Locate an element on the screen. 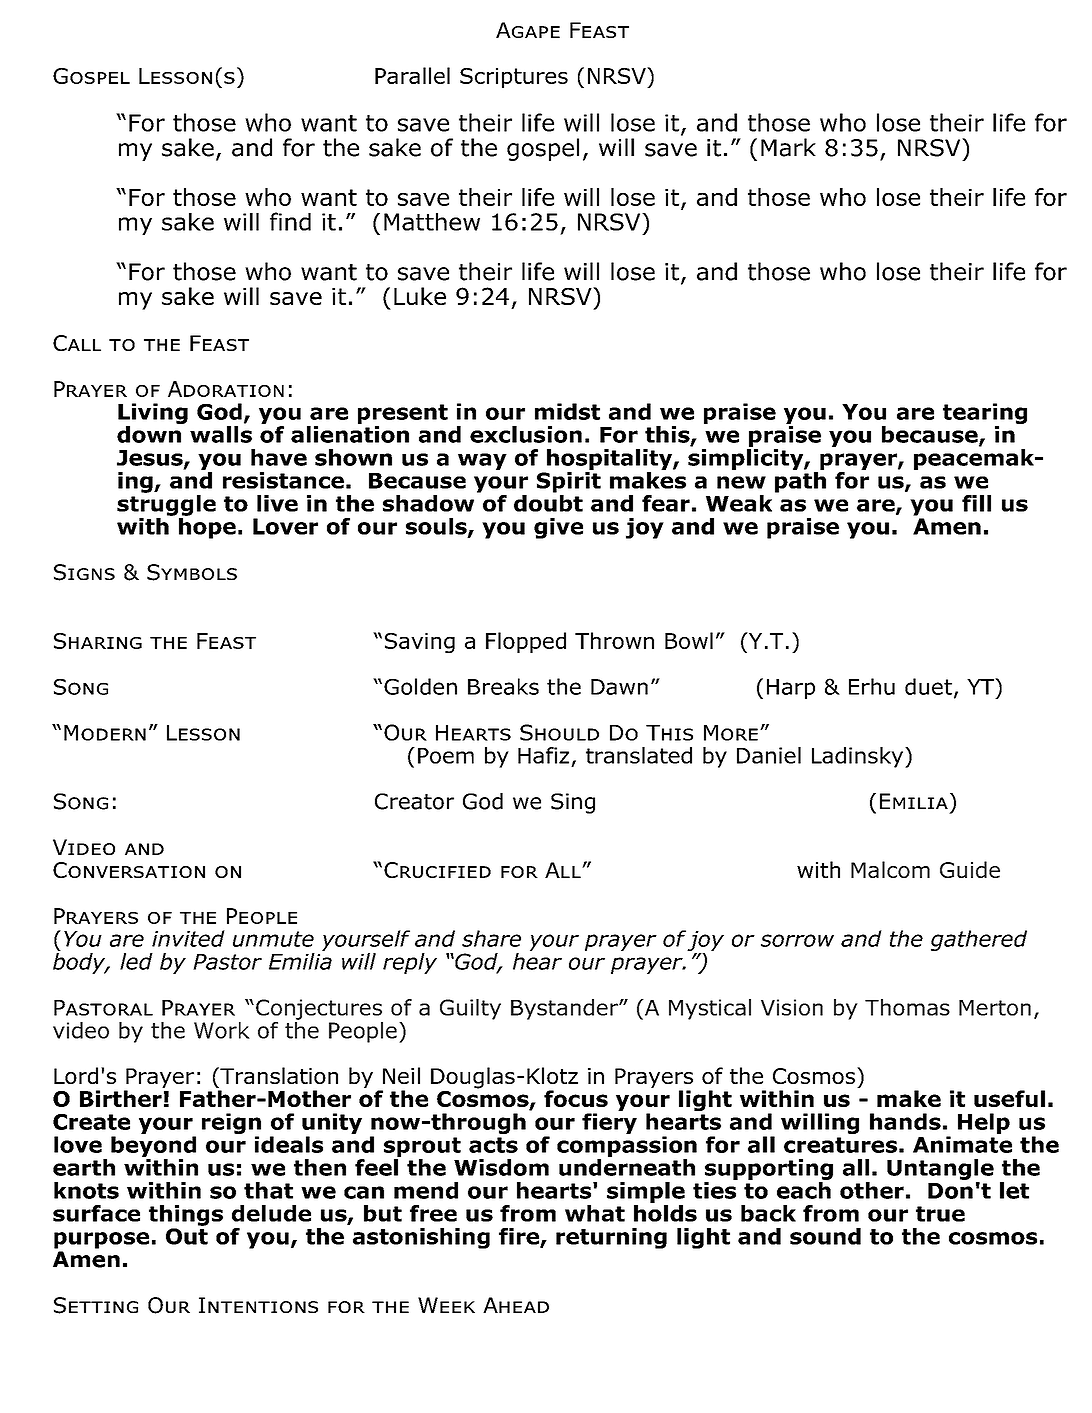  Flopped is located at coordinates (526, 642).
